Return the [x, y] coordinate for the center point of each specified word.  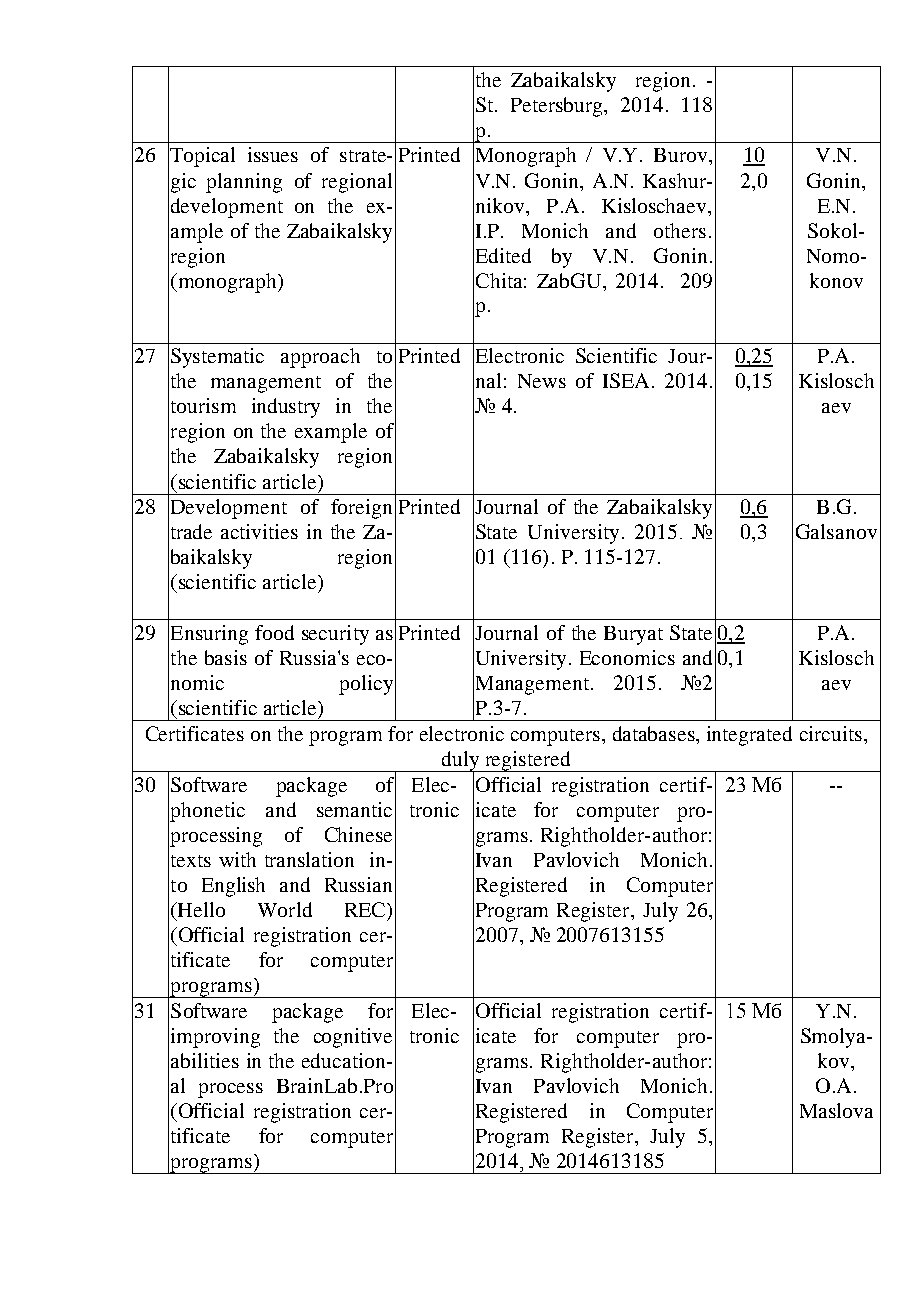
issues [273, 154]
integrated [749, 736]
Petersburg [558, 107]
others [680, 230]
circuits [831, 733]
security [335, 635]
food [274, 632]
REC [366, 909]
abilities [205, 1060]
